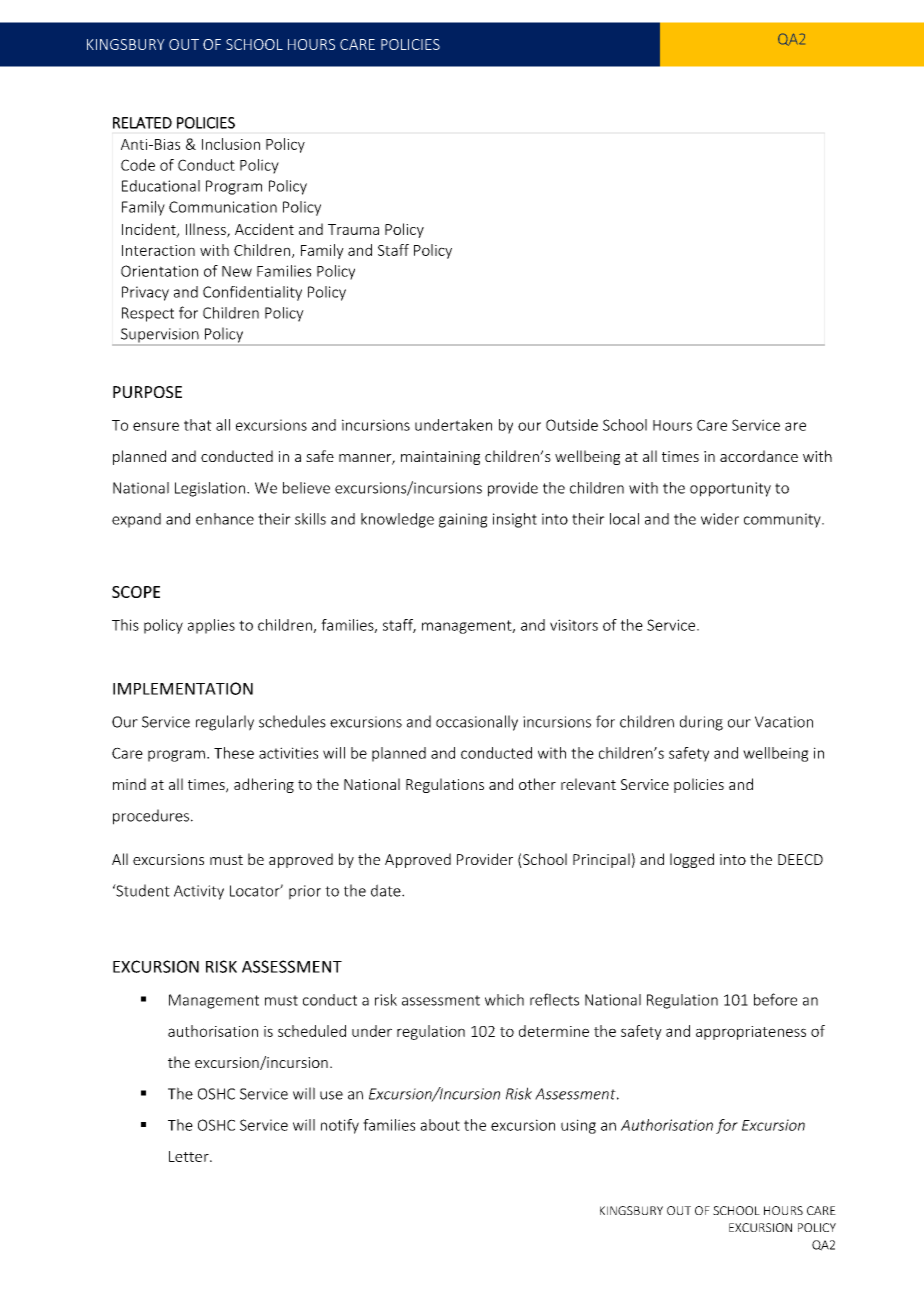 Image resolution: width=924 pixels, height=1308 pixels. Describe the element at coordinates (440, 1125) in the image. I see `about` at that location.
